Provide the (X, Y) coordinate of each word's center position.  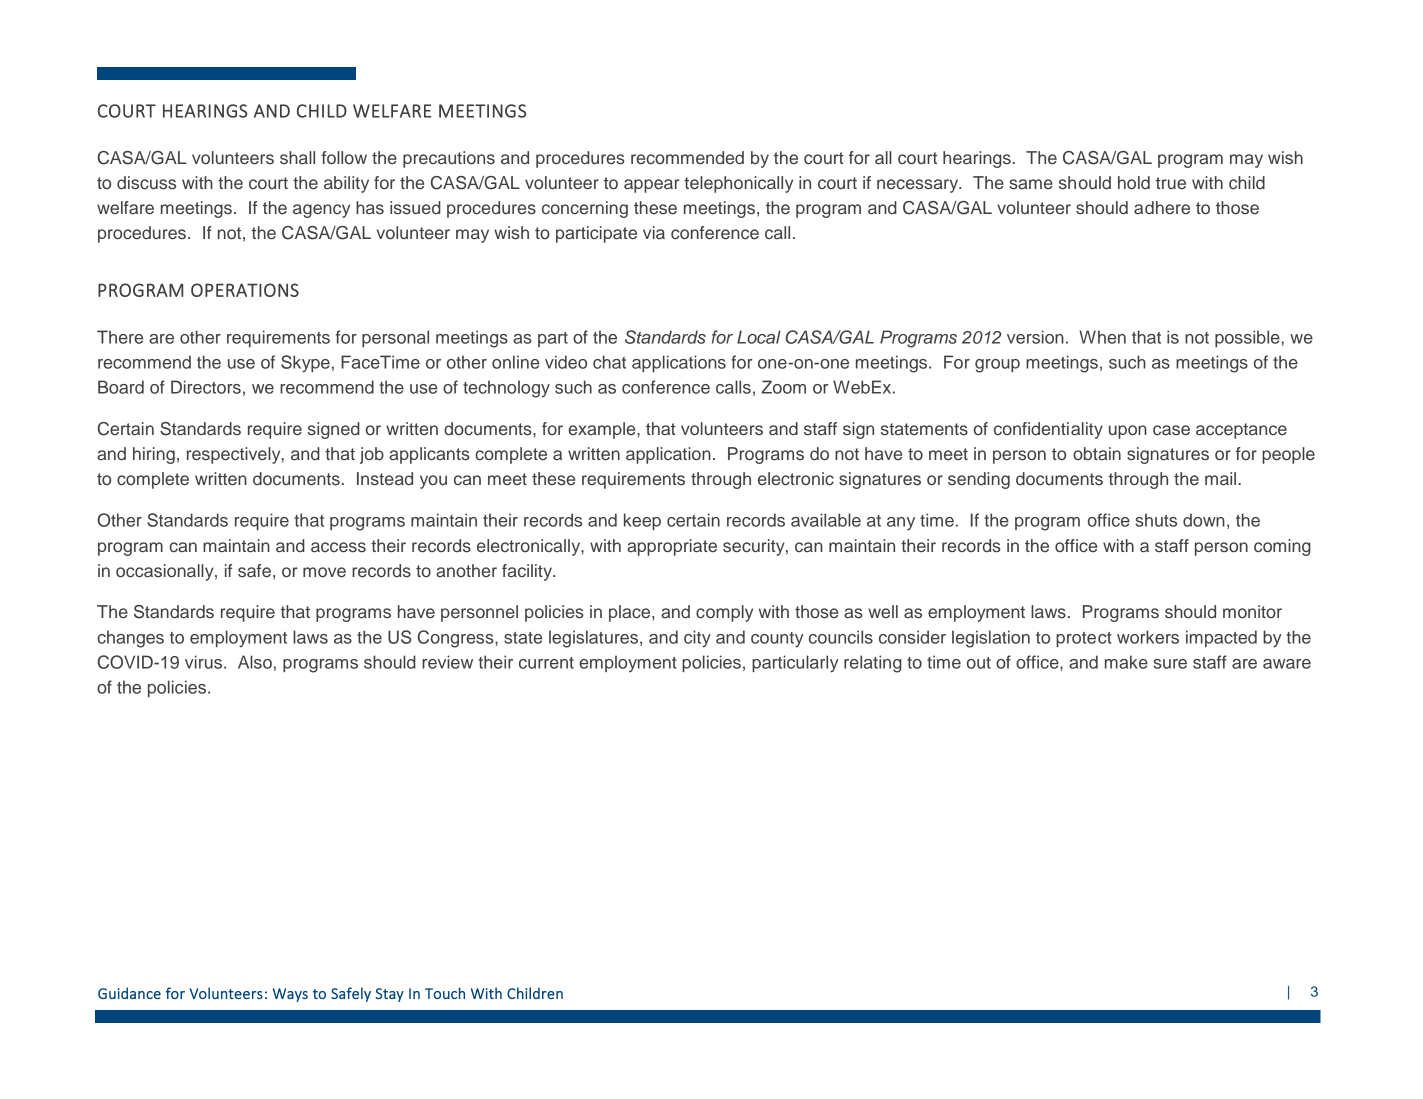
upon (1128, 432)
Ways (290, 995)
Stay (389, 995)
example (603, 430)
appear (651, 186)
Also (255, 662)
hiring (154, 455)
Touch (445, 993)
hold (1134, 183)
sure (1170, 664)
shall (297, 158)
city (697, 639)
